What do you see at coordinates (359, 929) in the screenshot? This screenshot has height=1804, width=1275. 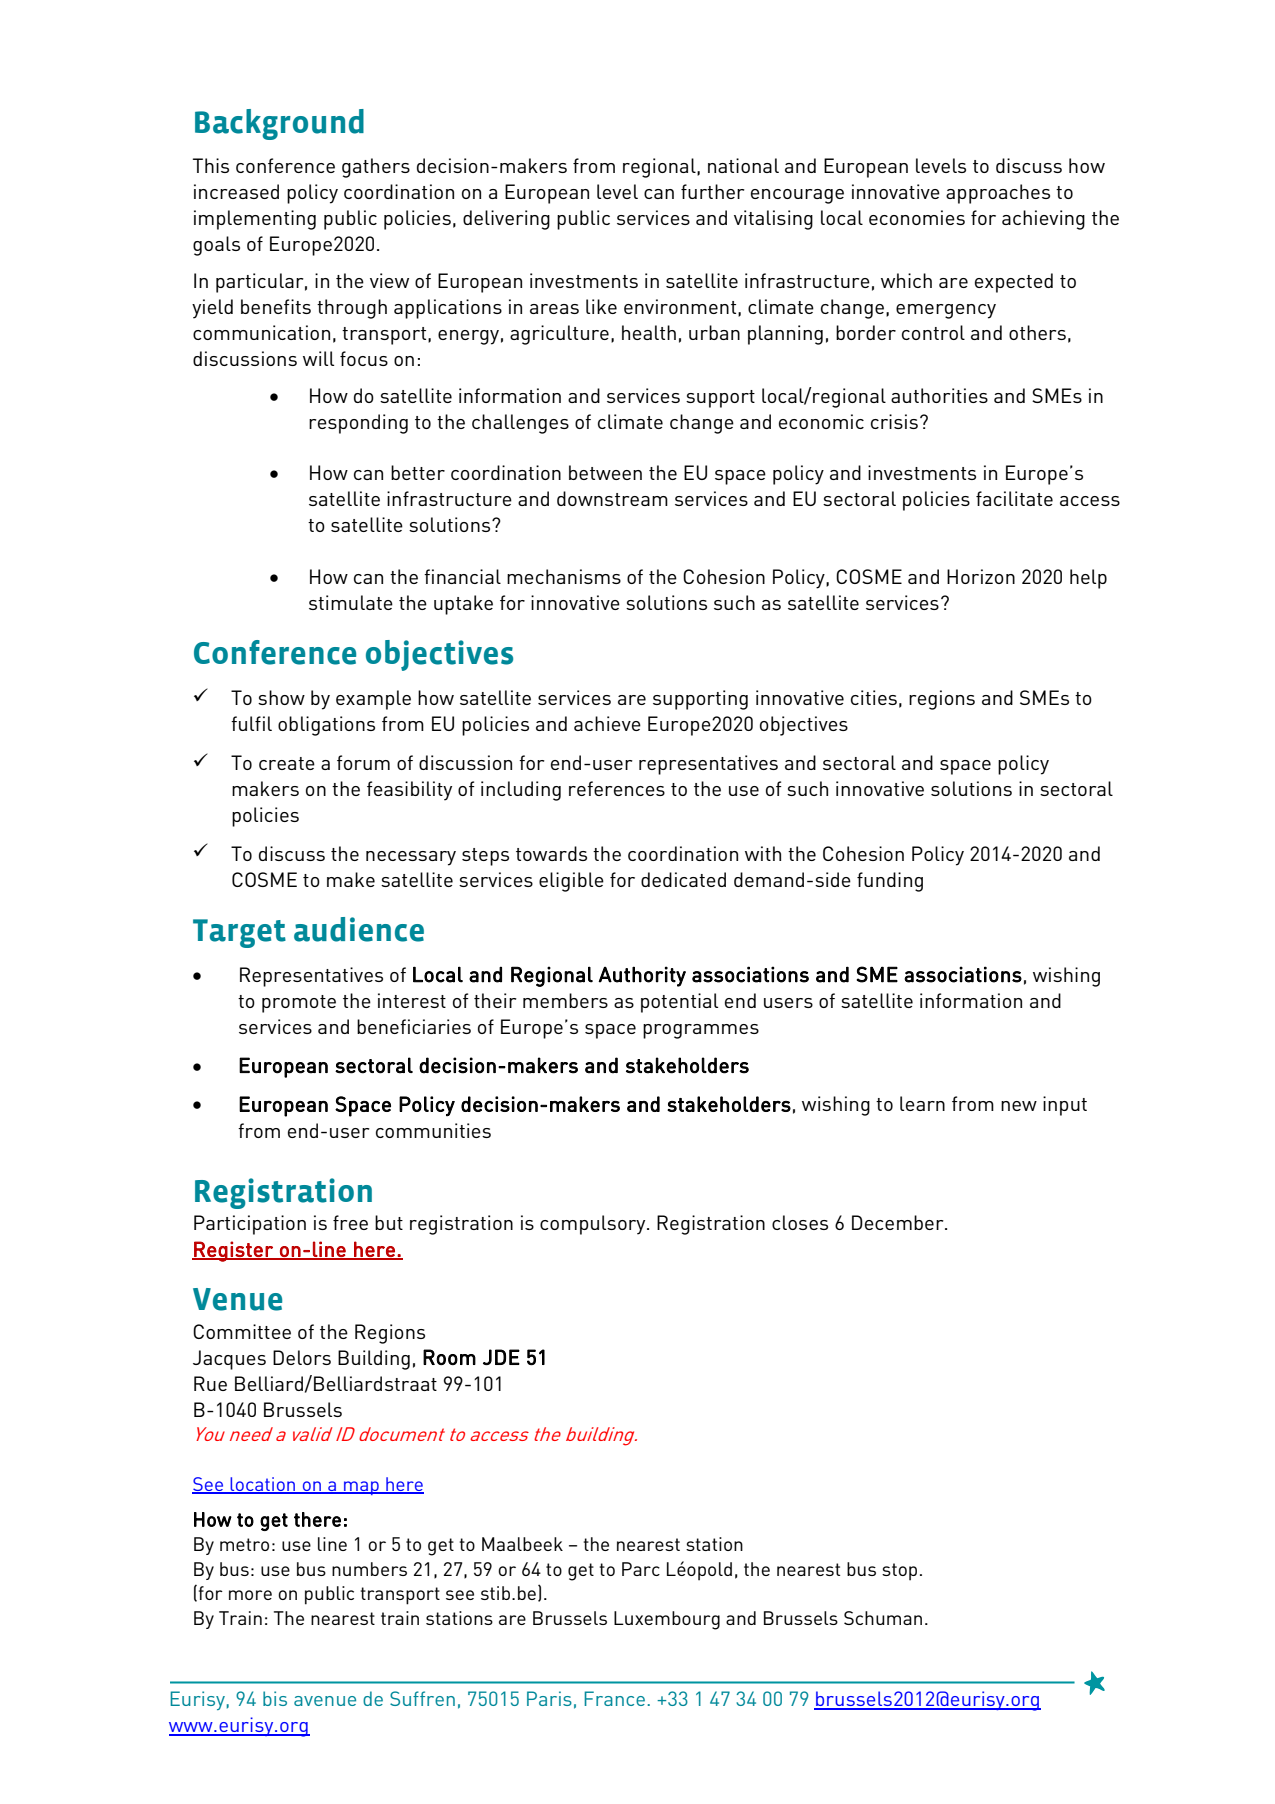 I see `audience` at bounding box center [359, 929].
